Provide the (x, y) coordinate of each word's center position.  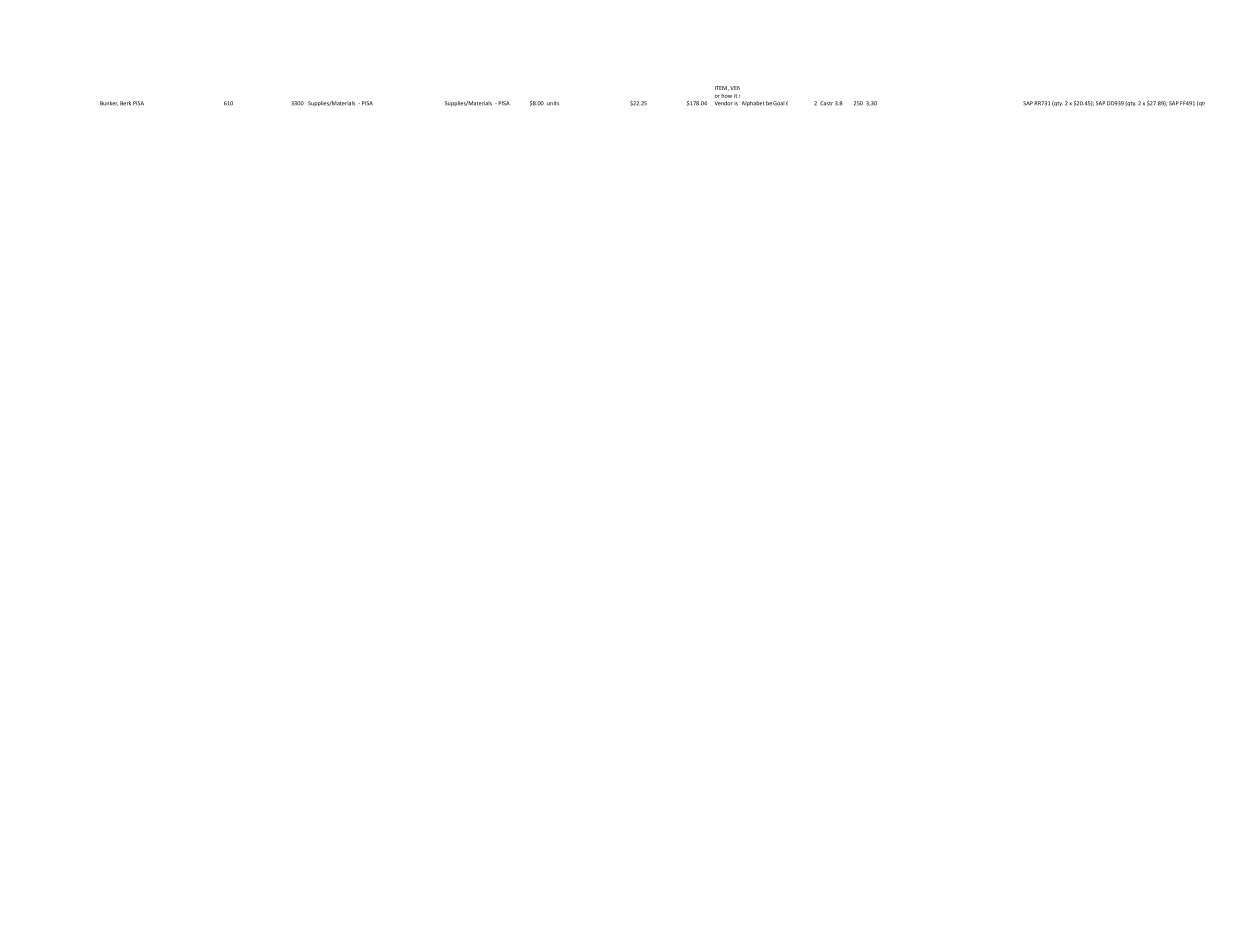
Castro (829, 103)
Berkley (130, 103)
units (553, 103)
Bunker (109, 103)
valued (1058, 103)
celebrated (1090, 103)
